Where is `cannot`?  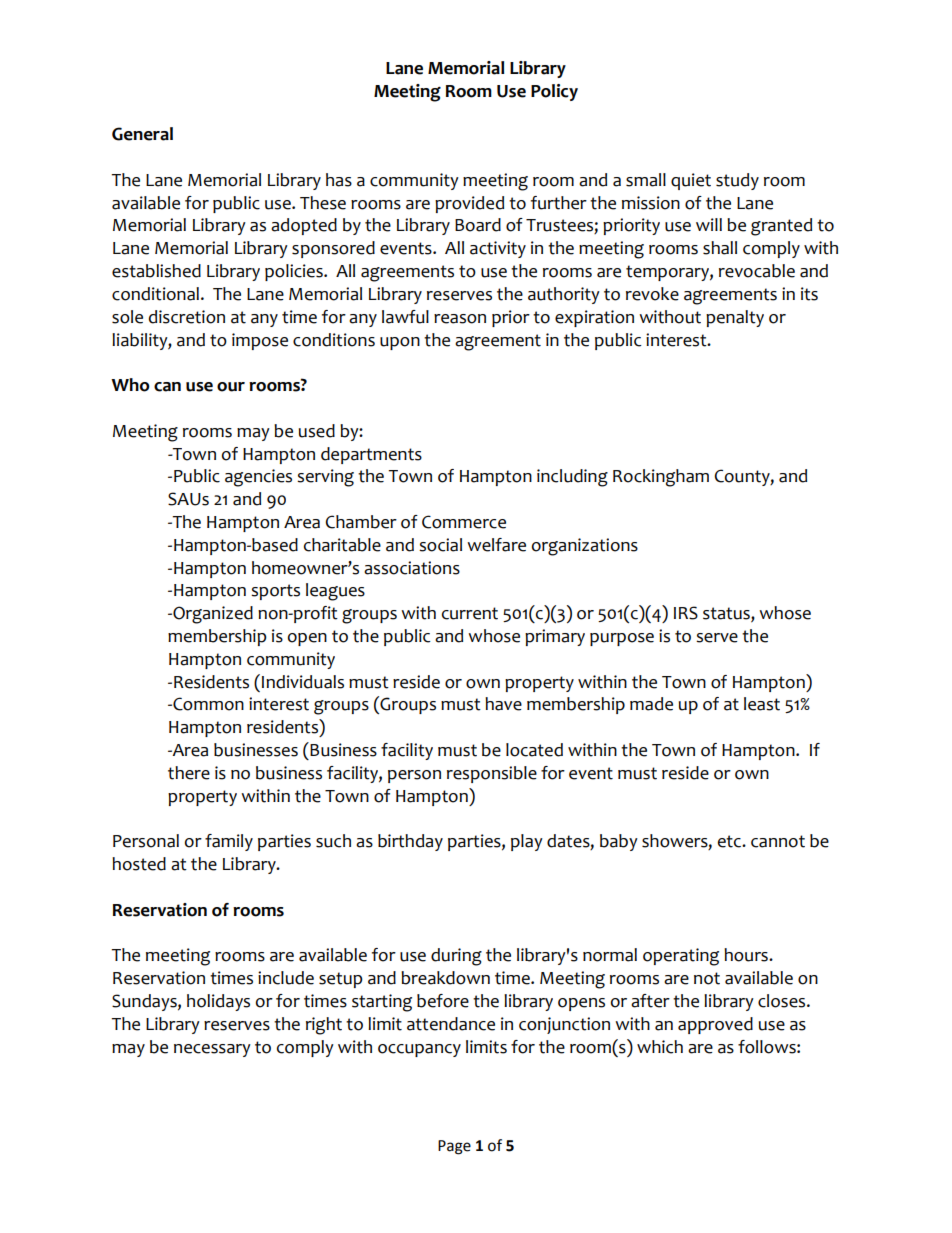
cannot is located at coordinates (778, 841).
